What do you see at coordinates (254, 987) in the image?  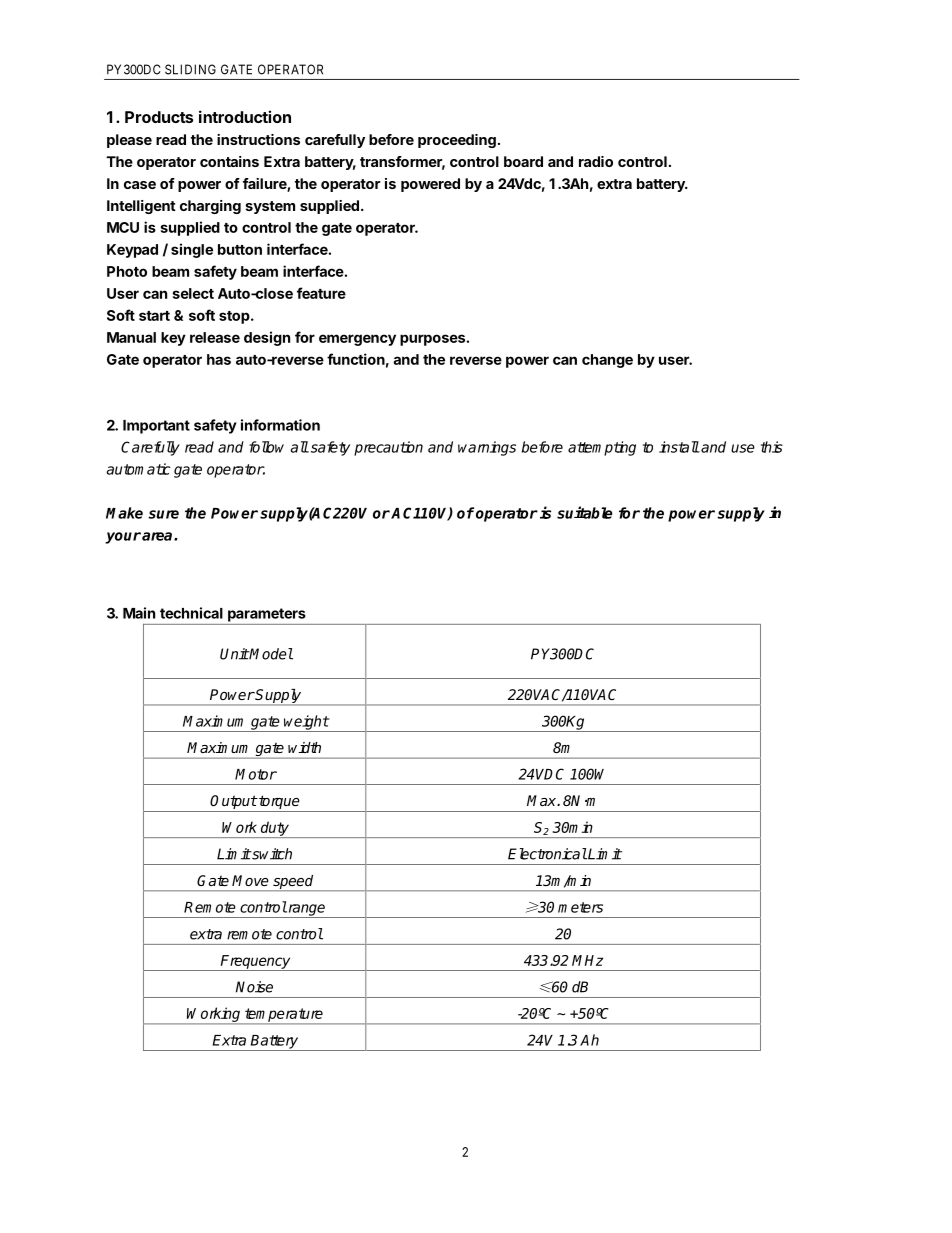 I see `Noise` at bounding box center [254, 987].
